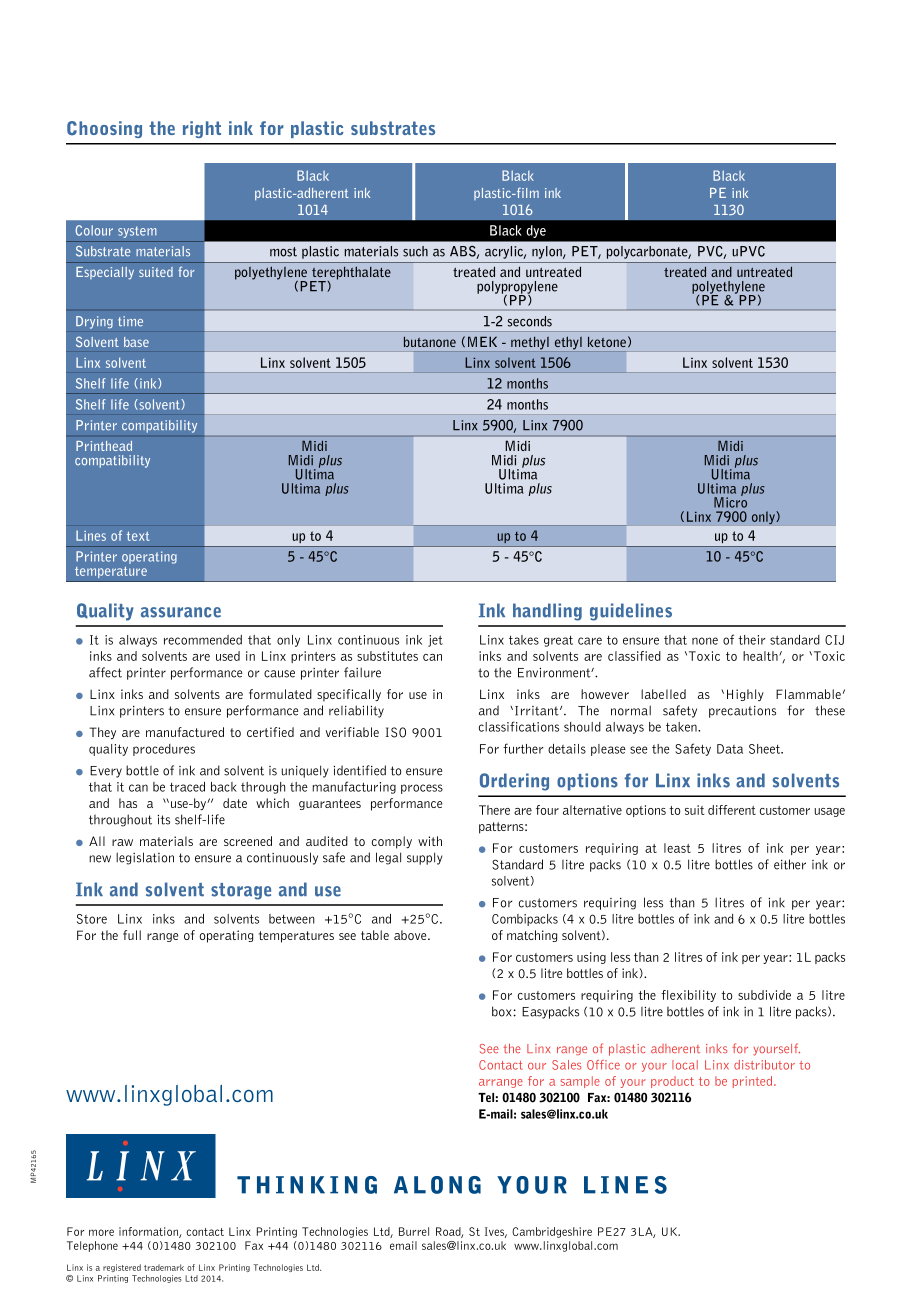 The height and width of the image is (1308, 924). What do you see at coordinates (202, 129) in the image?
I see `right` at bounding box center [202, 129].
